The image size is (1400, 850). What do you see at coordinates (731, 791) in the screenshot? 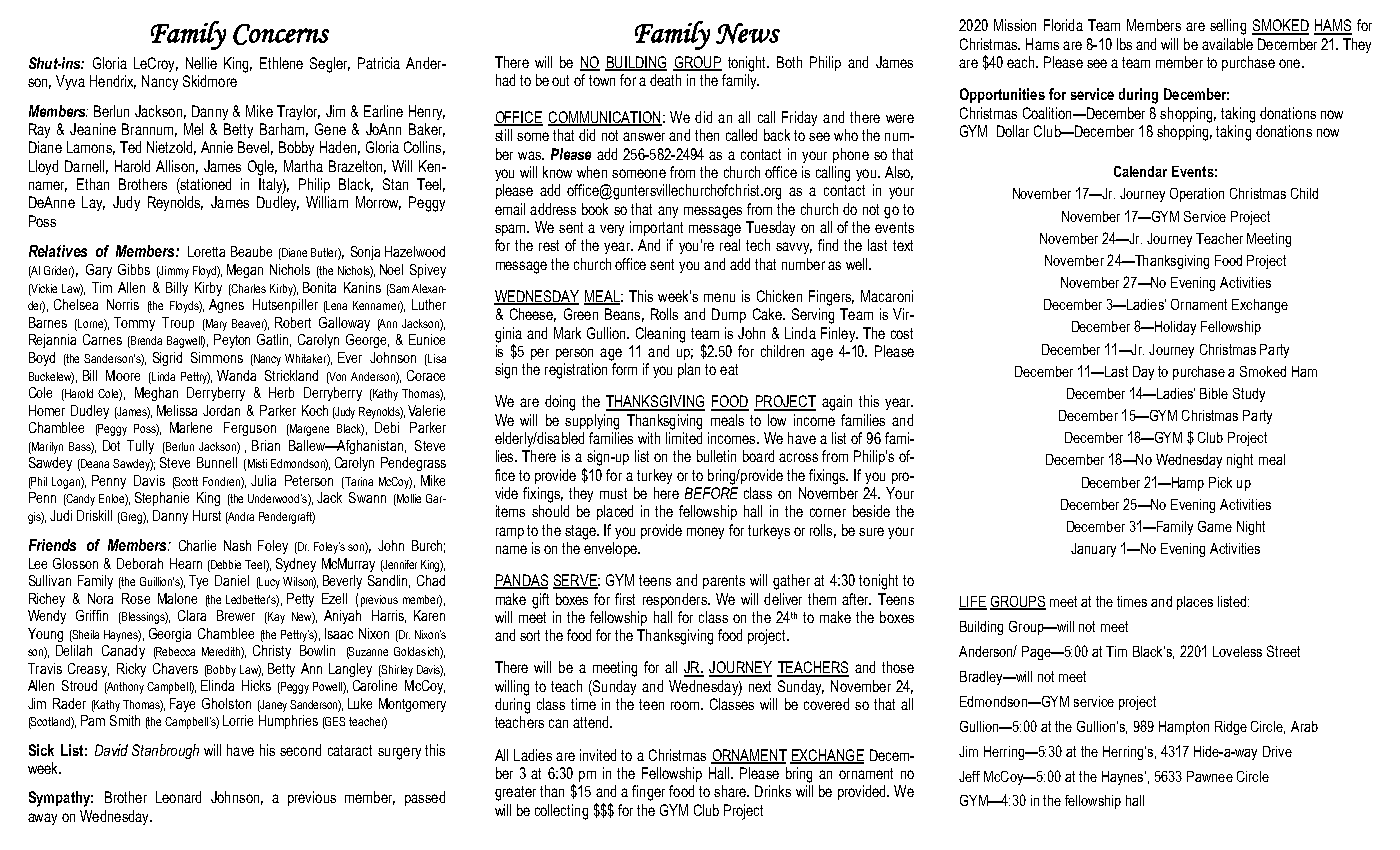
I see `share` at bounding box center [731, 791].
